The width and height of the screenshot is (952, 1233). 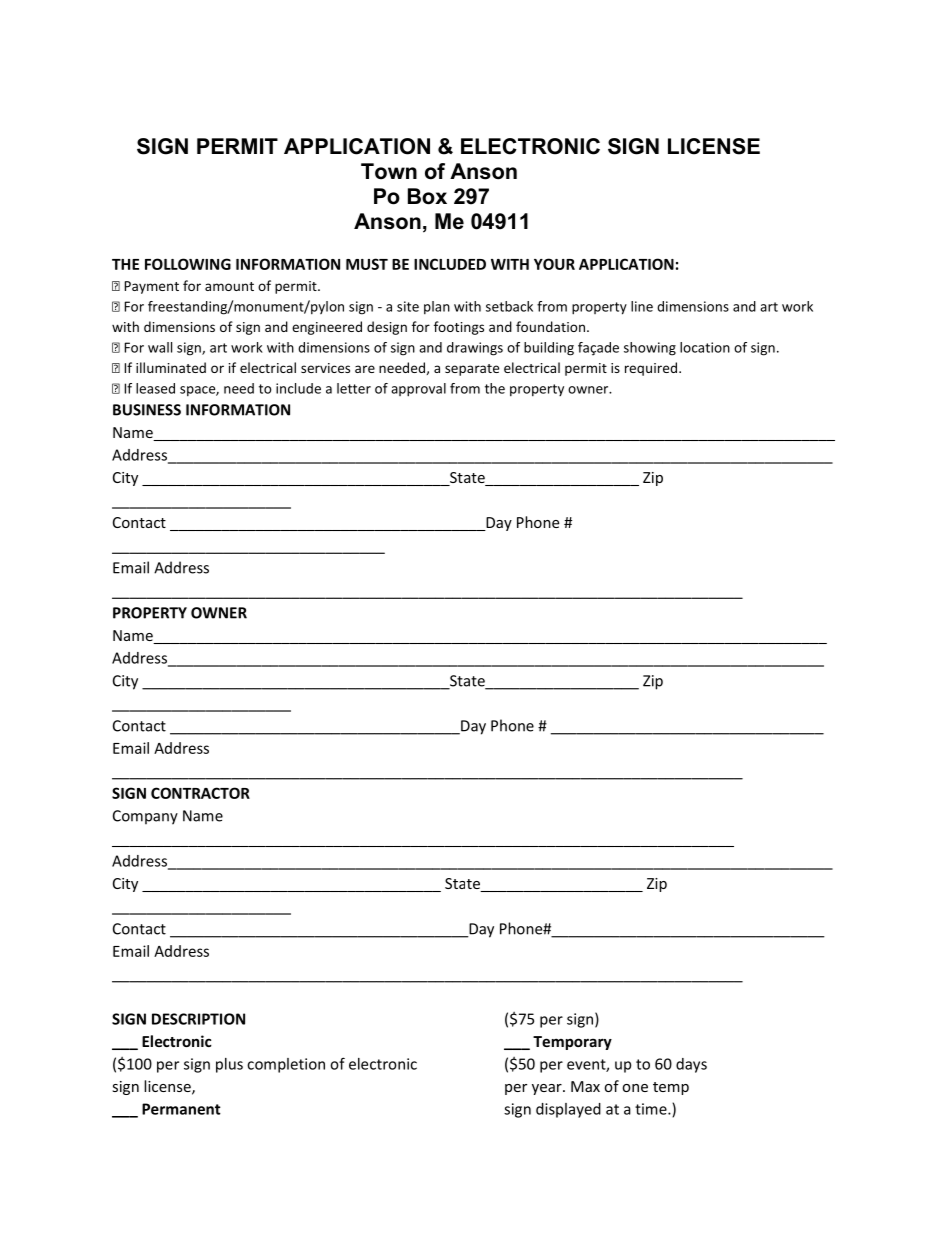 What do you see at coordinates (188, 264) in the screenshot?
I see `FOLLOWING` at bounding box center [188, 264].
